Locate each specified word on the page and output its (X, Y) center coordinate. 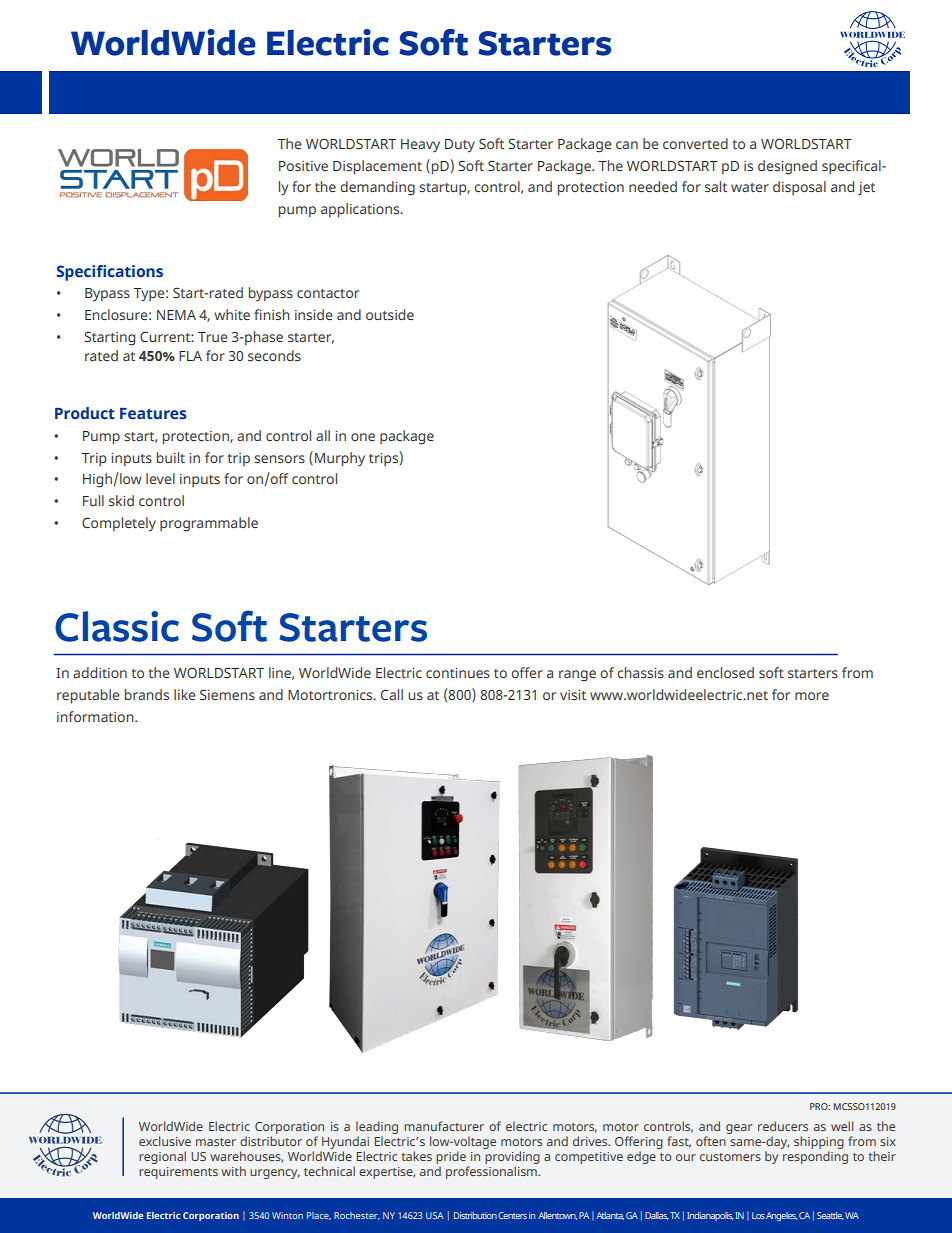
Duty (460, 146)
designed (787, 167)
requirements (178, 1173)
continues (458, 673)
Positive (303, 166)
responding (815, 1157)
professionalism (492, 1172)
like (185, 694)
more (812, 696)
